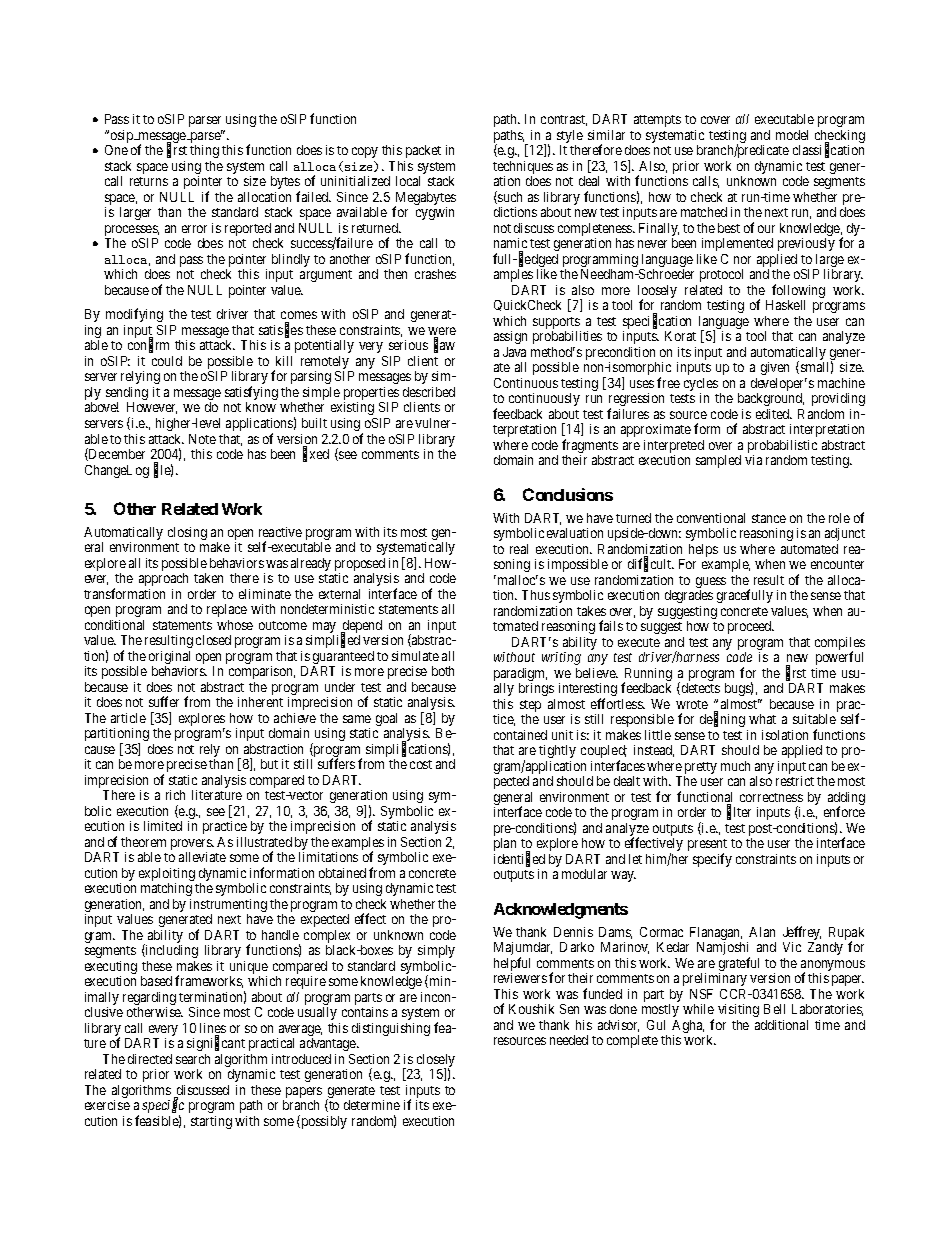 The image size is (952, 1233). What do you see at coordinates (211, 1122) in the screenshot?
I see `starting` at bounding box center [211, 1122].
